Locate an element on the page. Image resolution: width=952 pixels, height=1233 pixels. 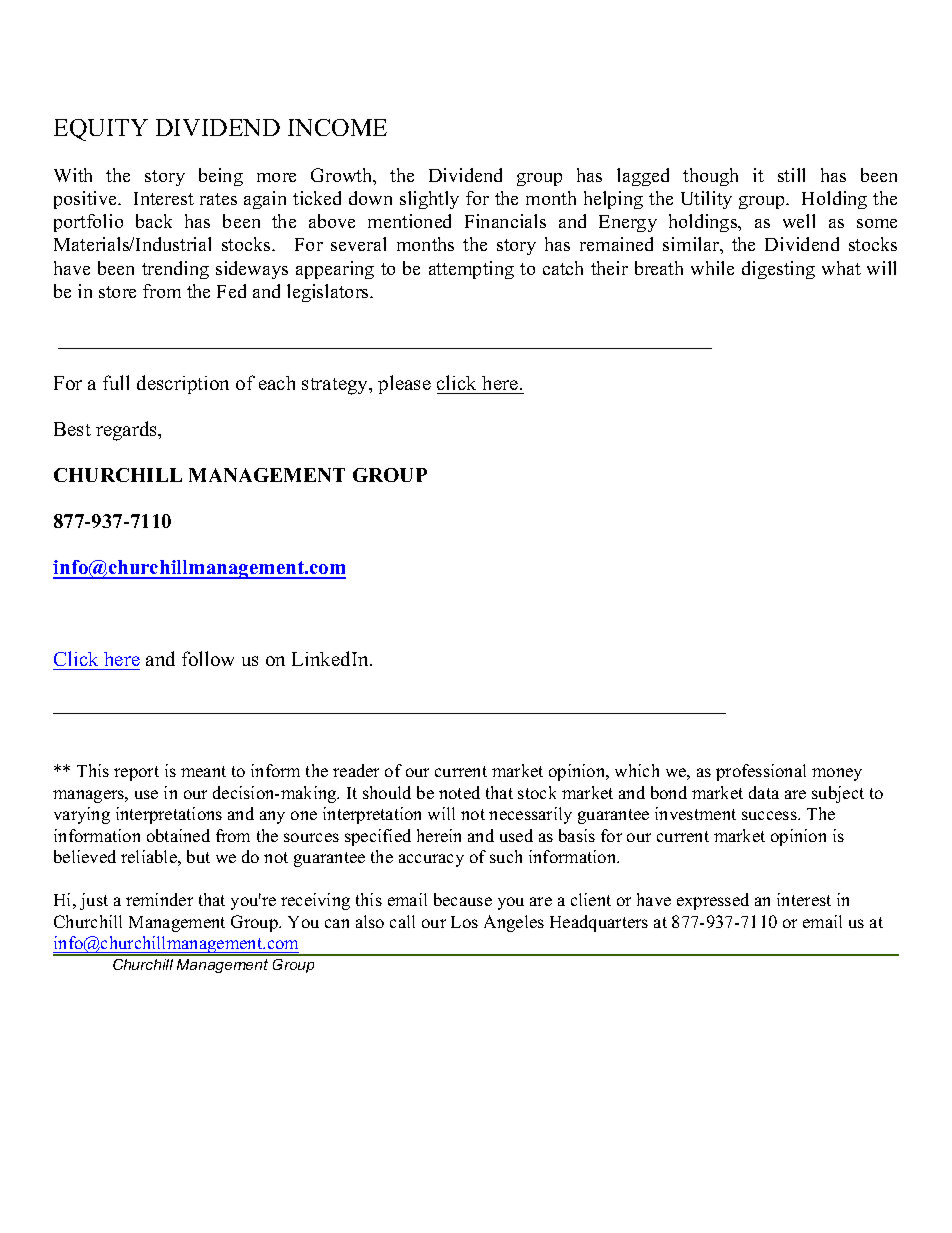
slightly is located at coordinates (429, 200).
